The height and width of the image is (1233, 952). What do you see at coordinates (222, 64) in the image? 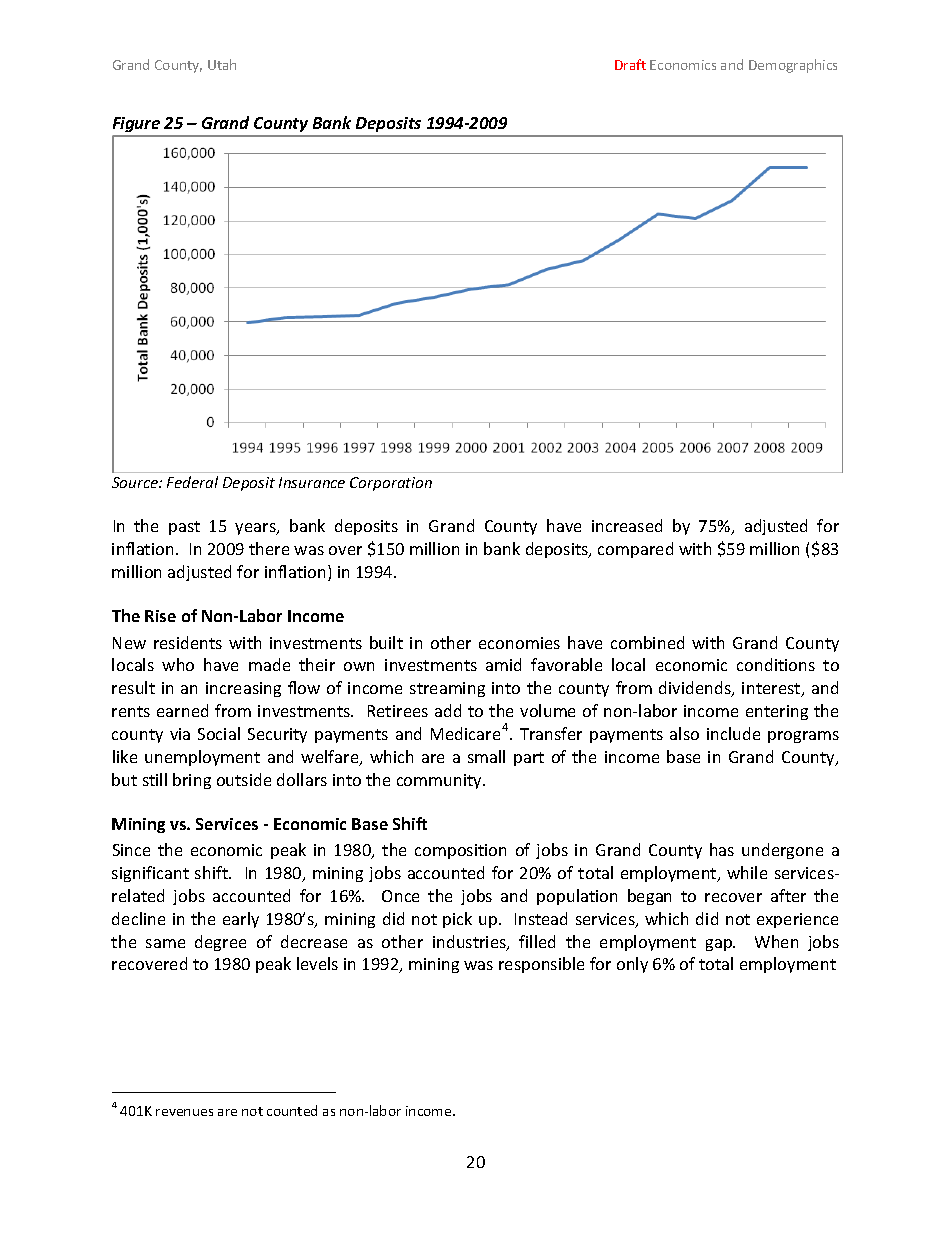
I see `Utah` at bounding box center [222, 64].
